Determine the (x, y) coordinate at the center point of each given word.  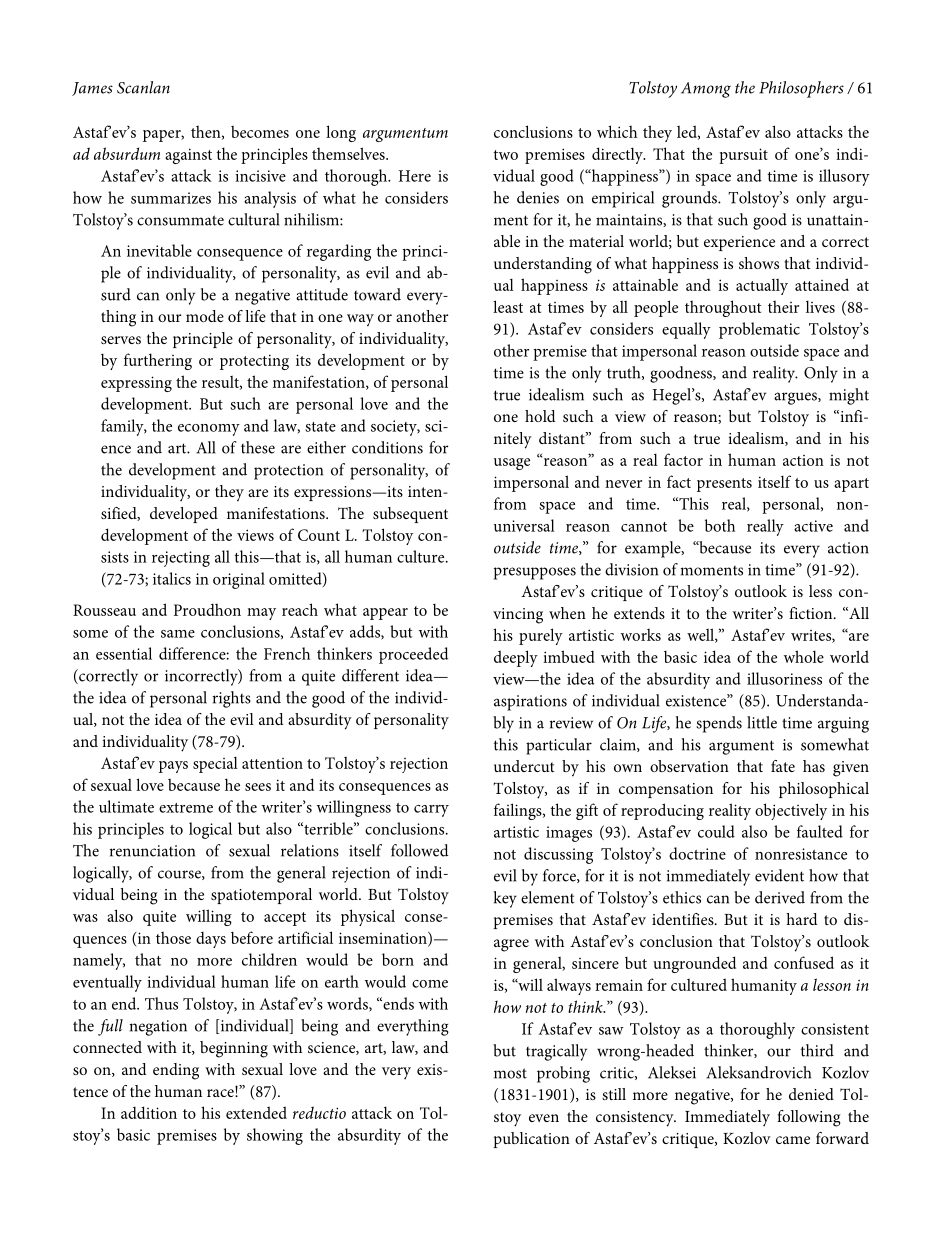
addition (149, 1112)
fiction (812, 613)
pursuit (743, 156)
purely (541, 636)
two (505, 155)
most (510, 1073)
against (188, 156)
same (178, 634)
